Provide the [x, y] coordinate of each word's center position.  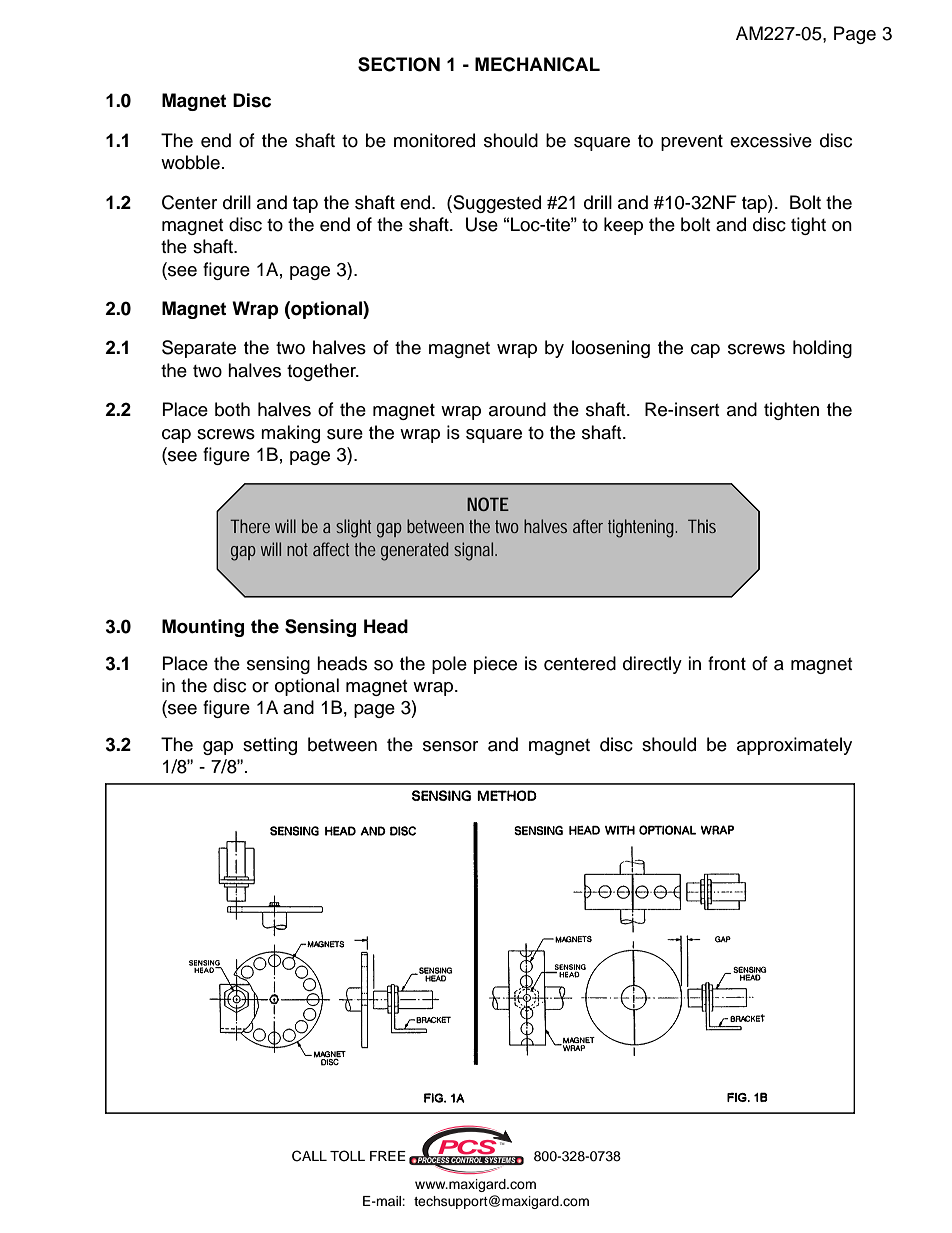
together [322, 372]
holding [822, 349]
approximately [794, 746]
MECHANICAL [537, 64]
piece [495, 665]
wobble [190, 162]
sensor [450, 746]
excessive [771, 140]
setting [270, 746]
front [727, 663]
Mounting [203, 628]
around [517, 409]
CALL [309, 1156]
